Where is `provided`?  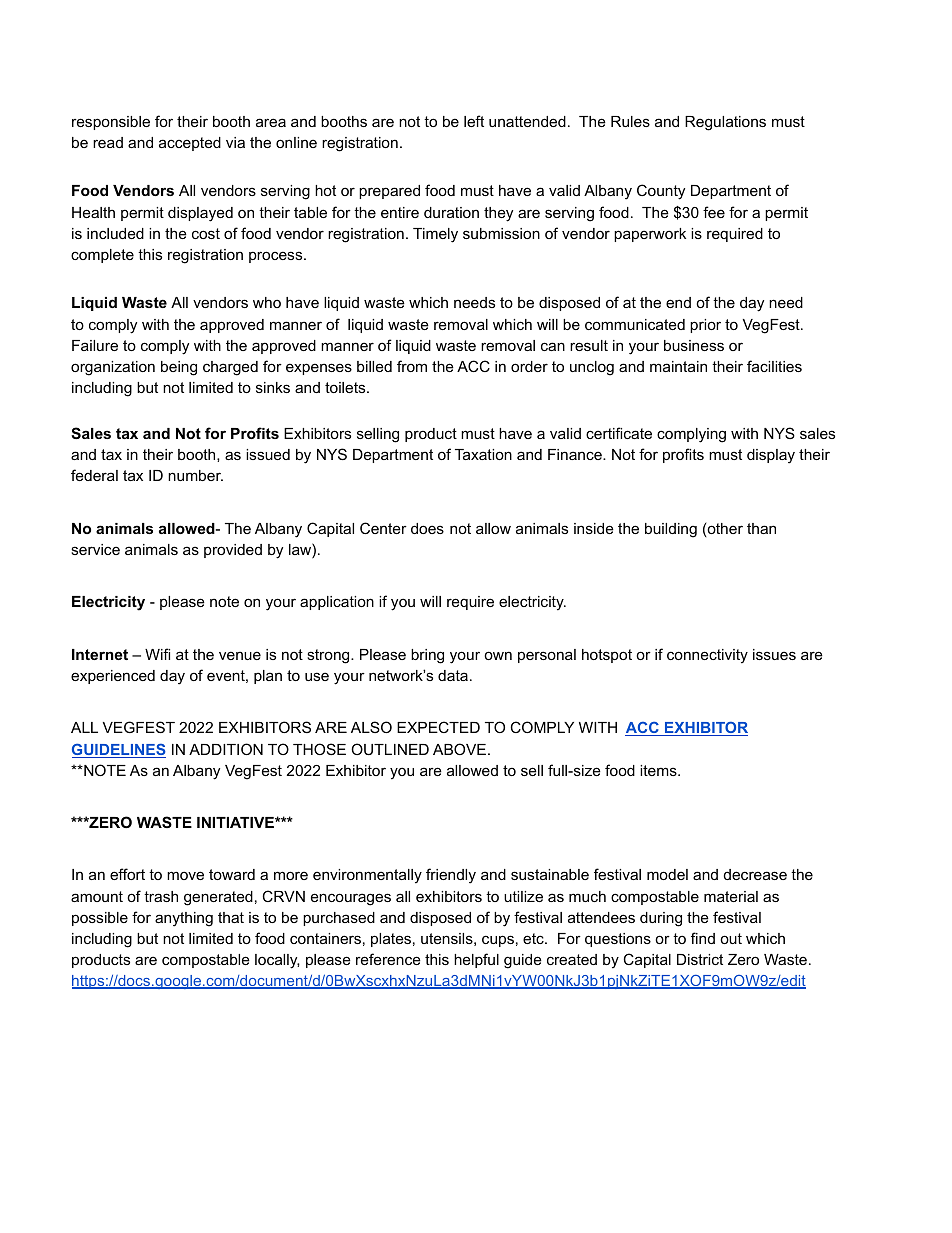
provided is located at coordinates (233, 551).
